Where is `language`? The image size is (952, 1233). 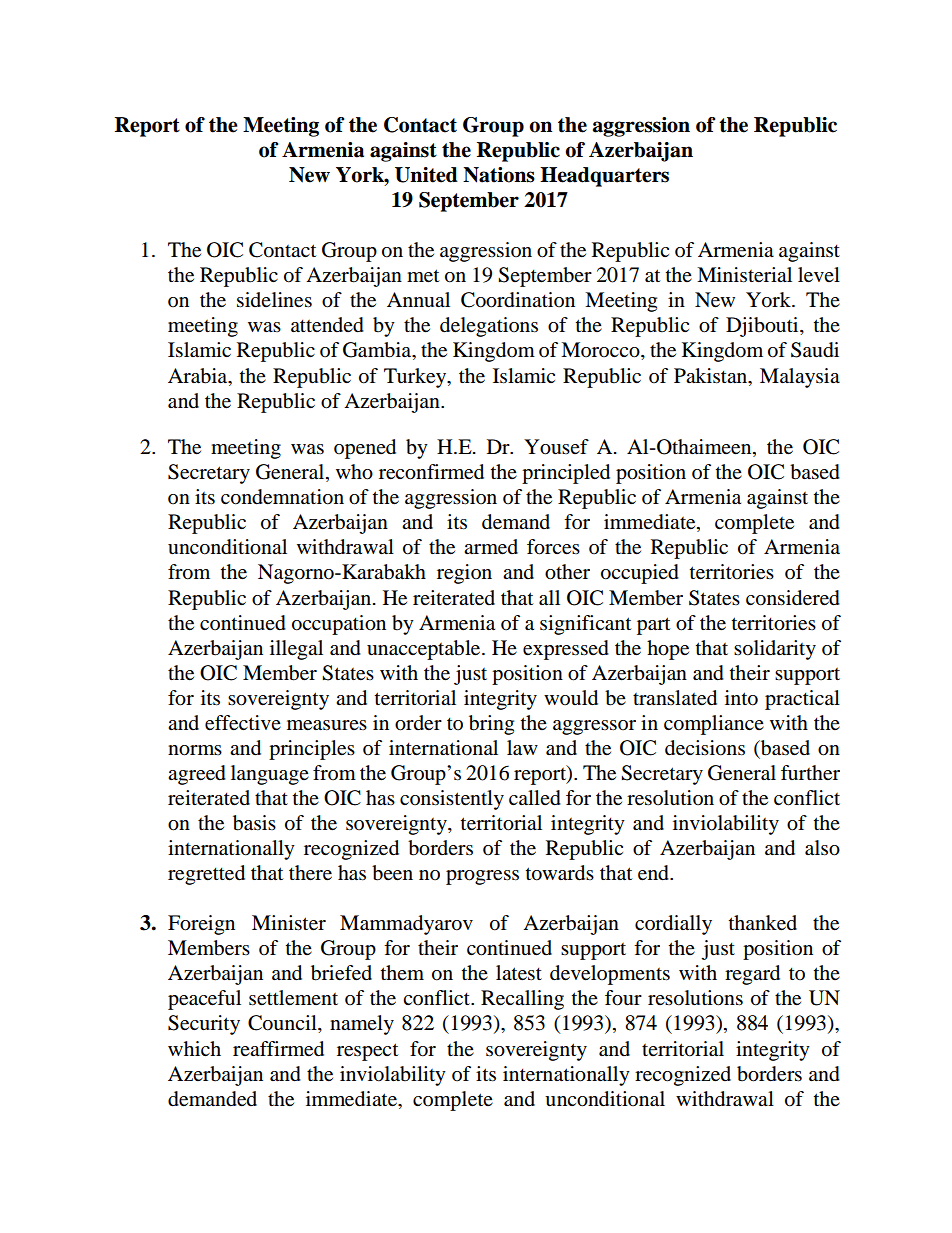 language is located at coordinates (270, 775).
